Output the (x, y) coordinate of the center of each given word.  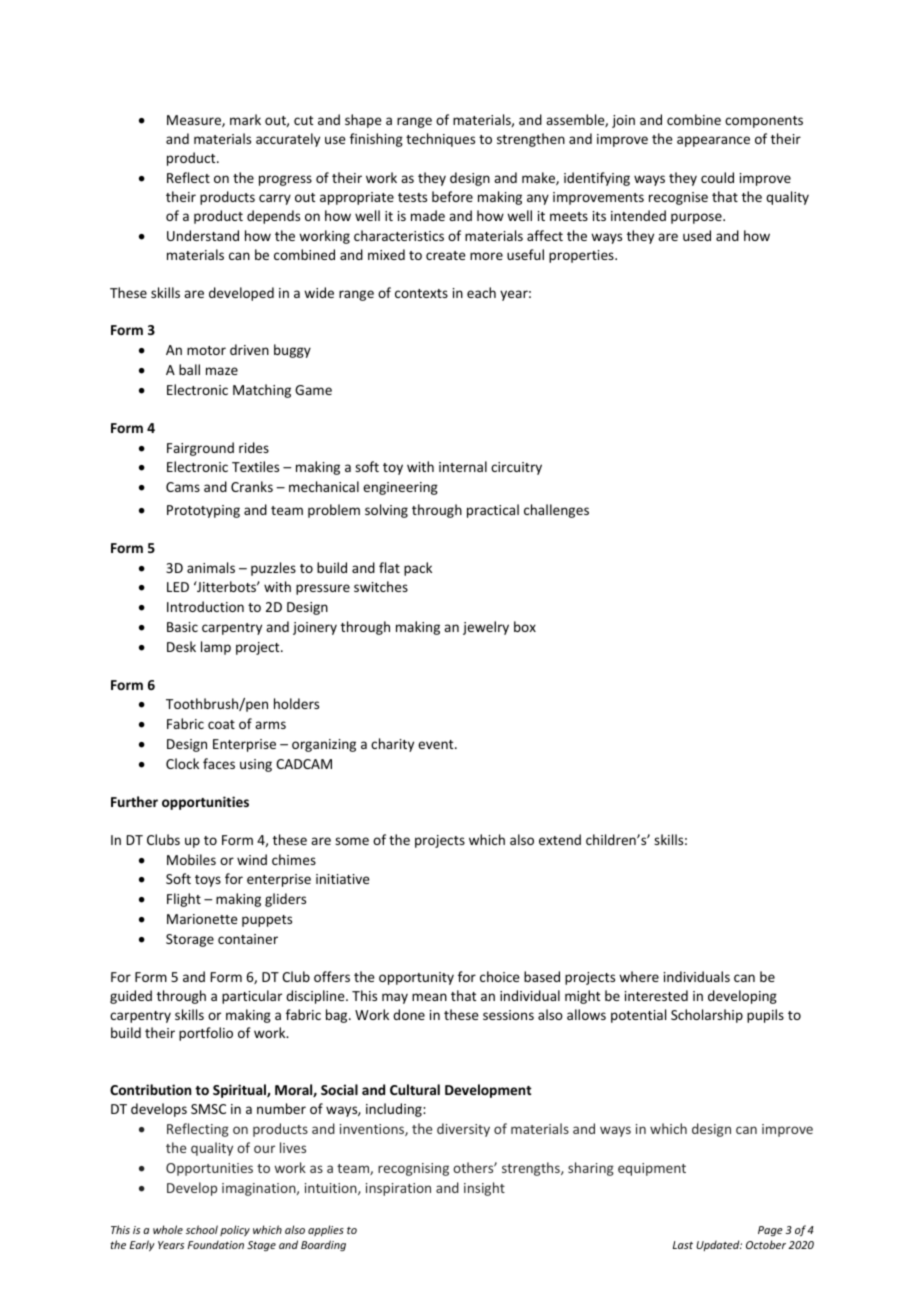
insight (484, 1189)
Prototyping (203, 511)
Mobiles (191, 859)
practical (493, 511)
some (352, 841)
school (202, 1229)
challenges (556, 511)
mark (245, 119)
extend (560, 839)
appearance (713, 141)
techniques (440, 140)
